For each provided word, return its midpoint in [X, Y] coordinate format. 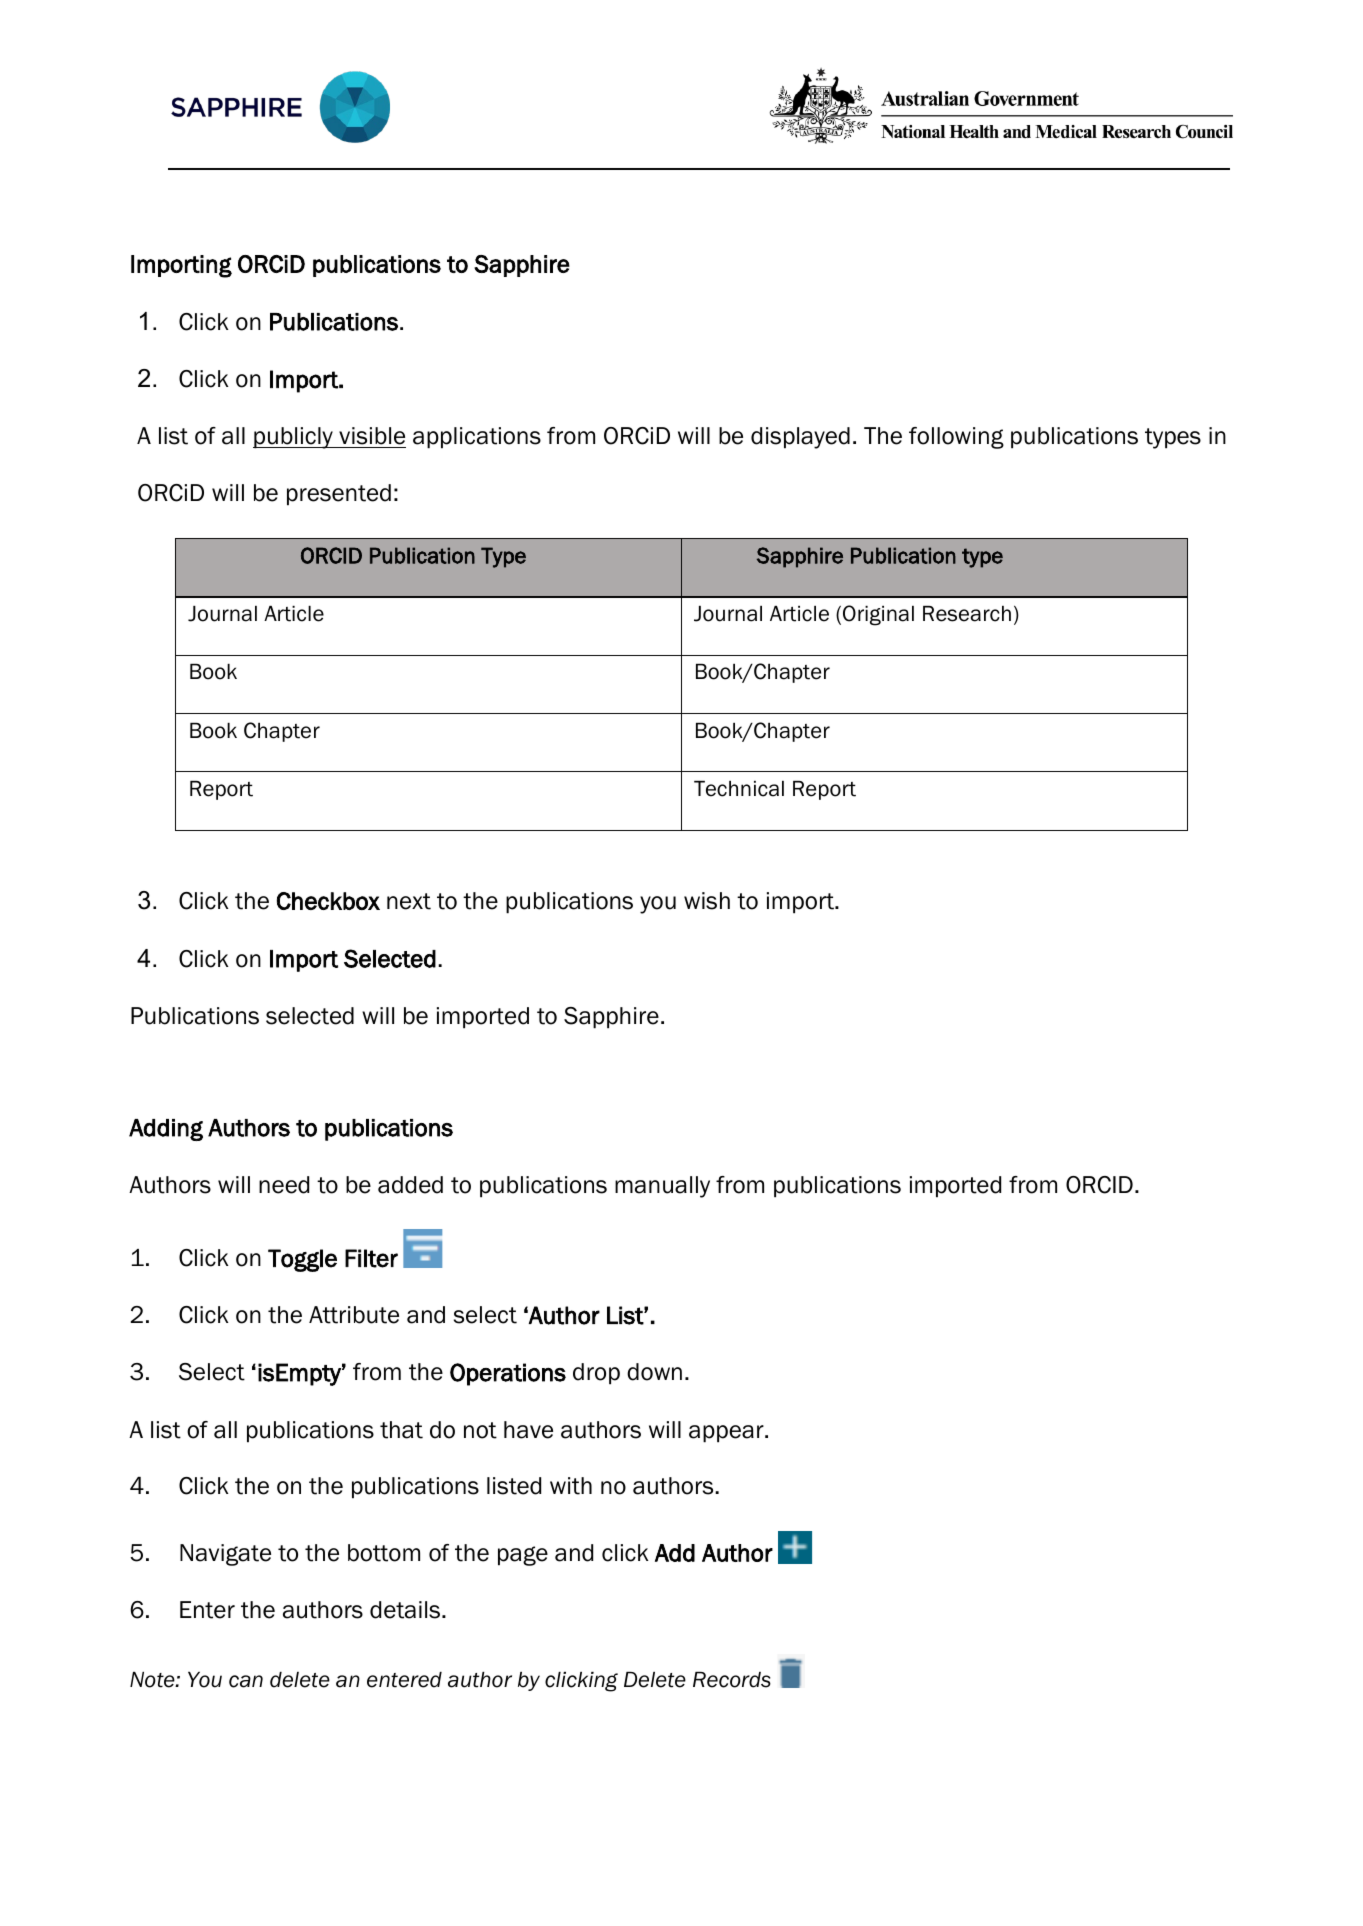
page [523, 1556]
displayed [800, 438]
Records [732, 1680]
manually [662, 1187]
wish [707, 901]
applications [477, 438]
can [246, 1681]
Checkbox [328, 901]
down [654, 1372]
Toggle [302, 1260]
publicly [294, 438]
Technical [739, 789]
